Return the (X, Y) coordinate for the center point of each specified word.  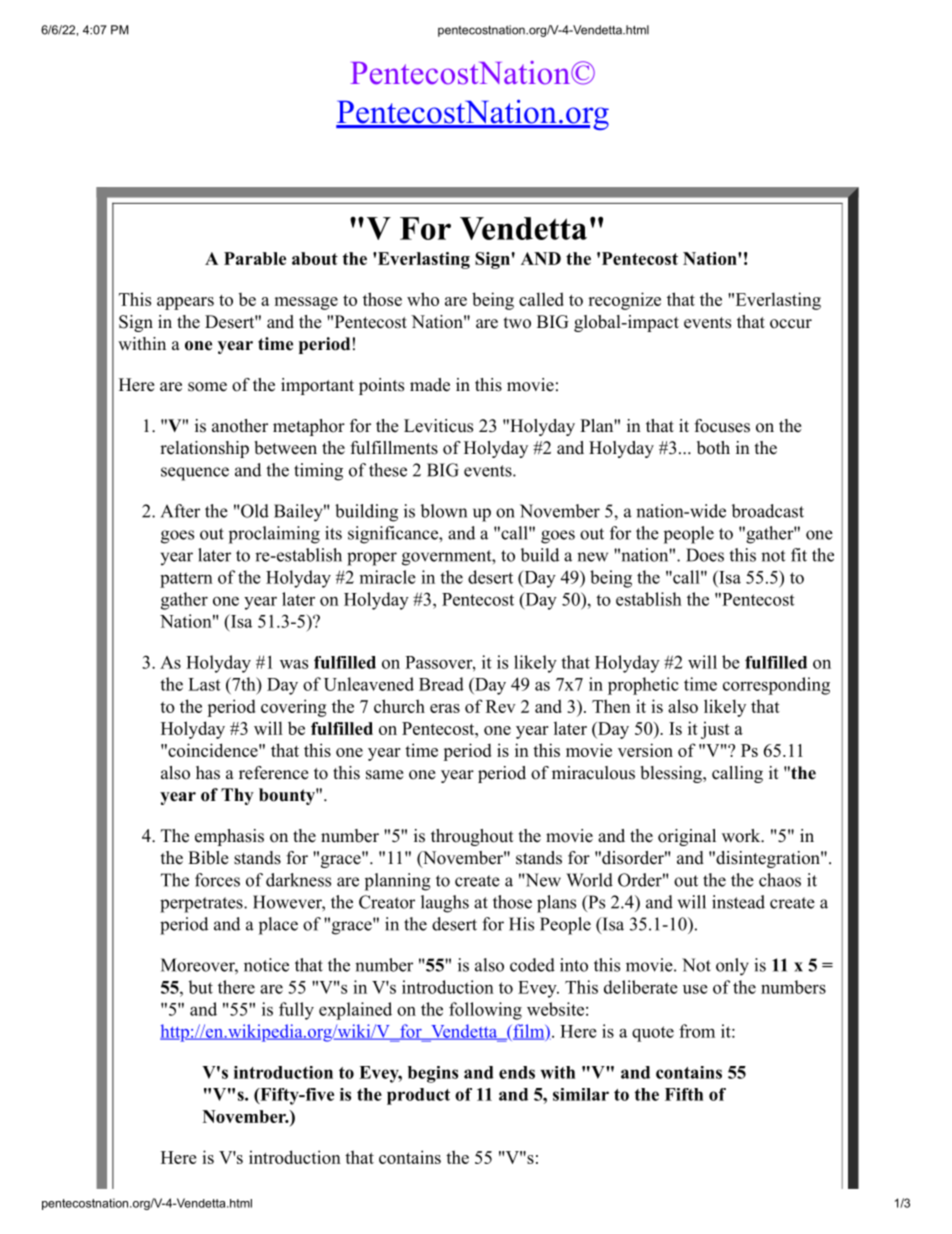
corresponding (776, 686)
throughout (472, 837)
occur (791, 324)
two (517, 323)
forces (217, 880)
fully (296, 1011)
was (294, 664)
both (713, 448)
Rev (501, 706)
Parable (255, 258)
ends (517, 1072)
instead (738, 902)
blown (443, 511)
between (285, 448)
